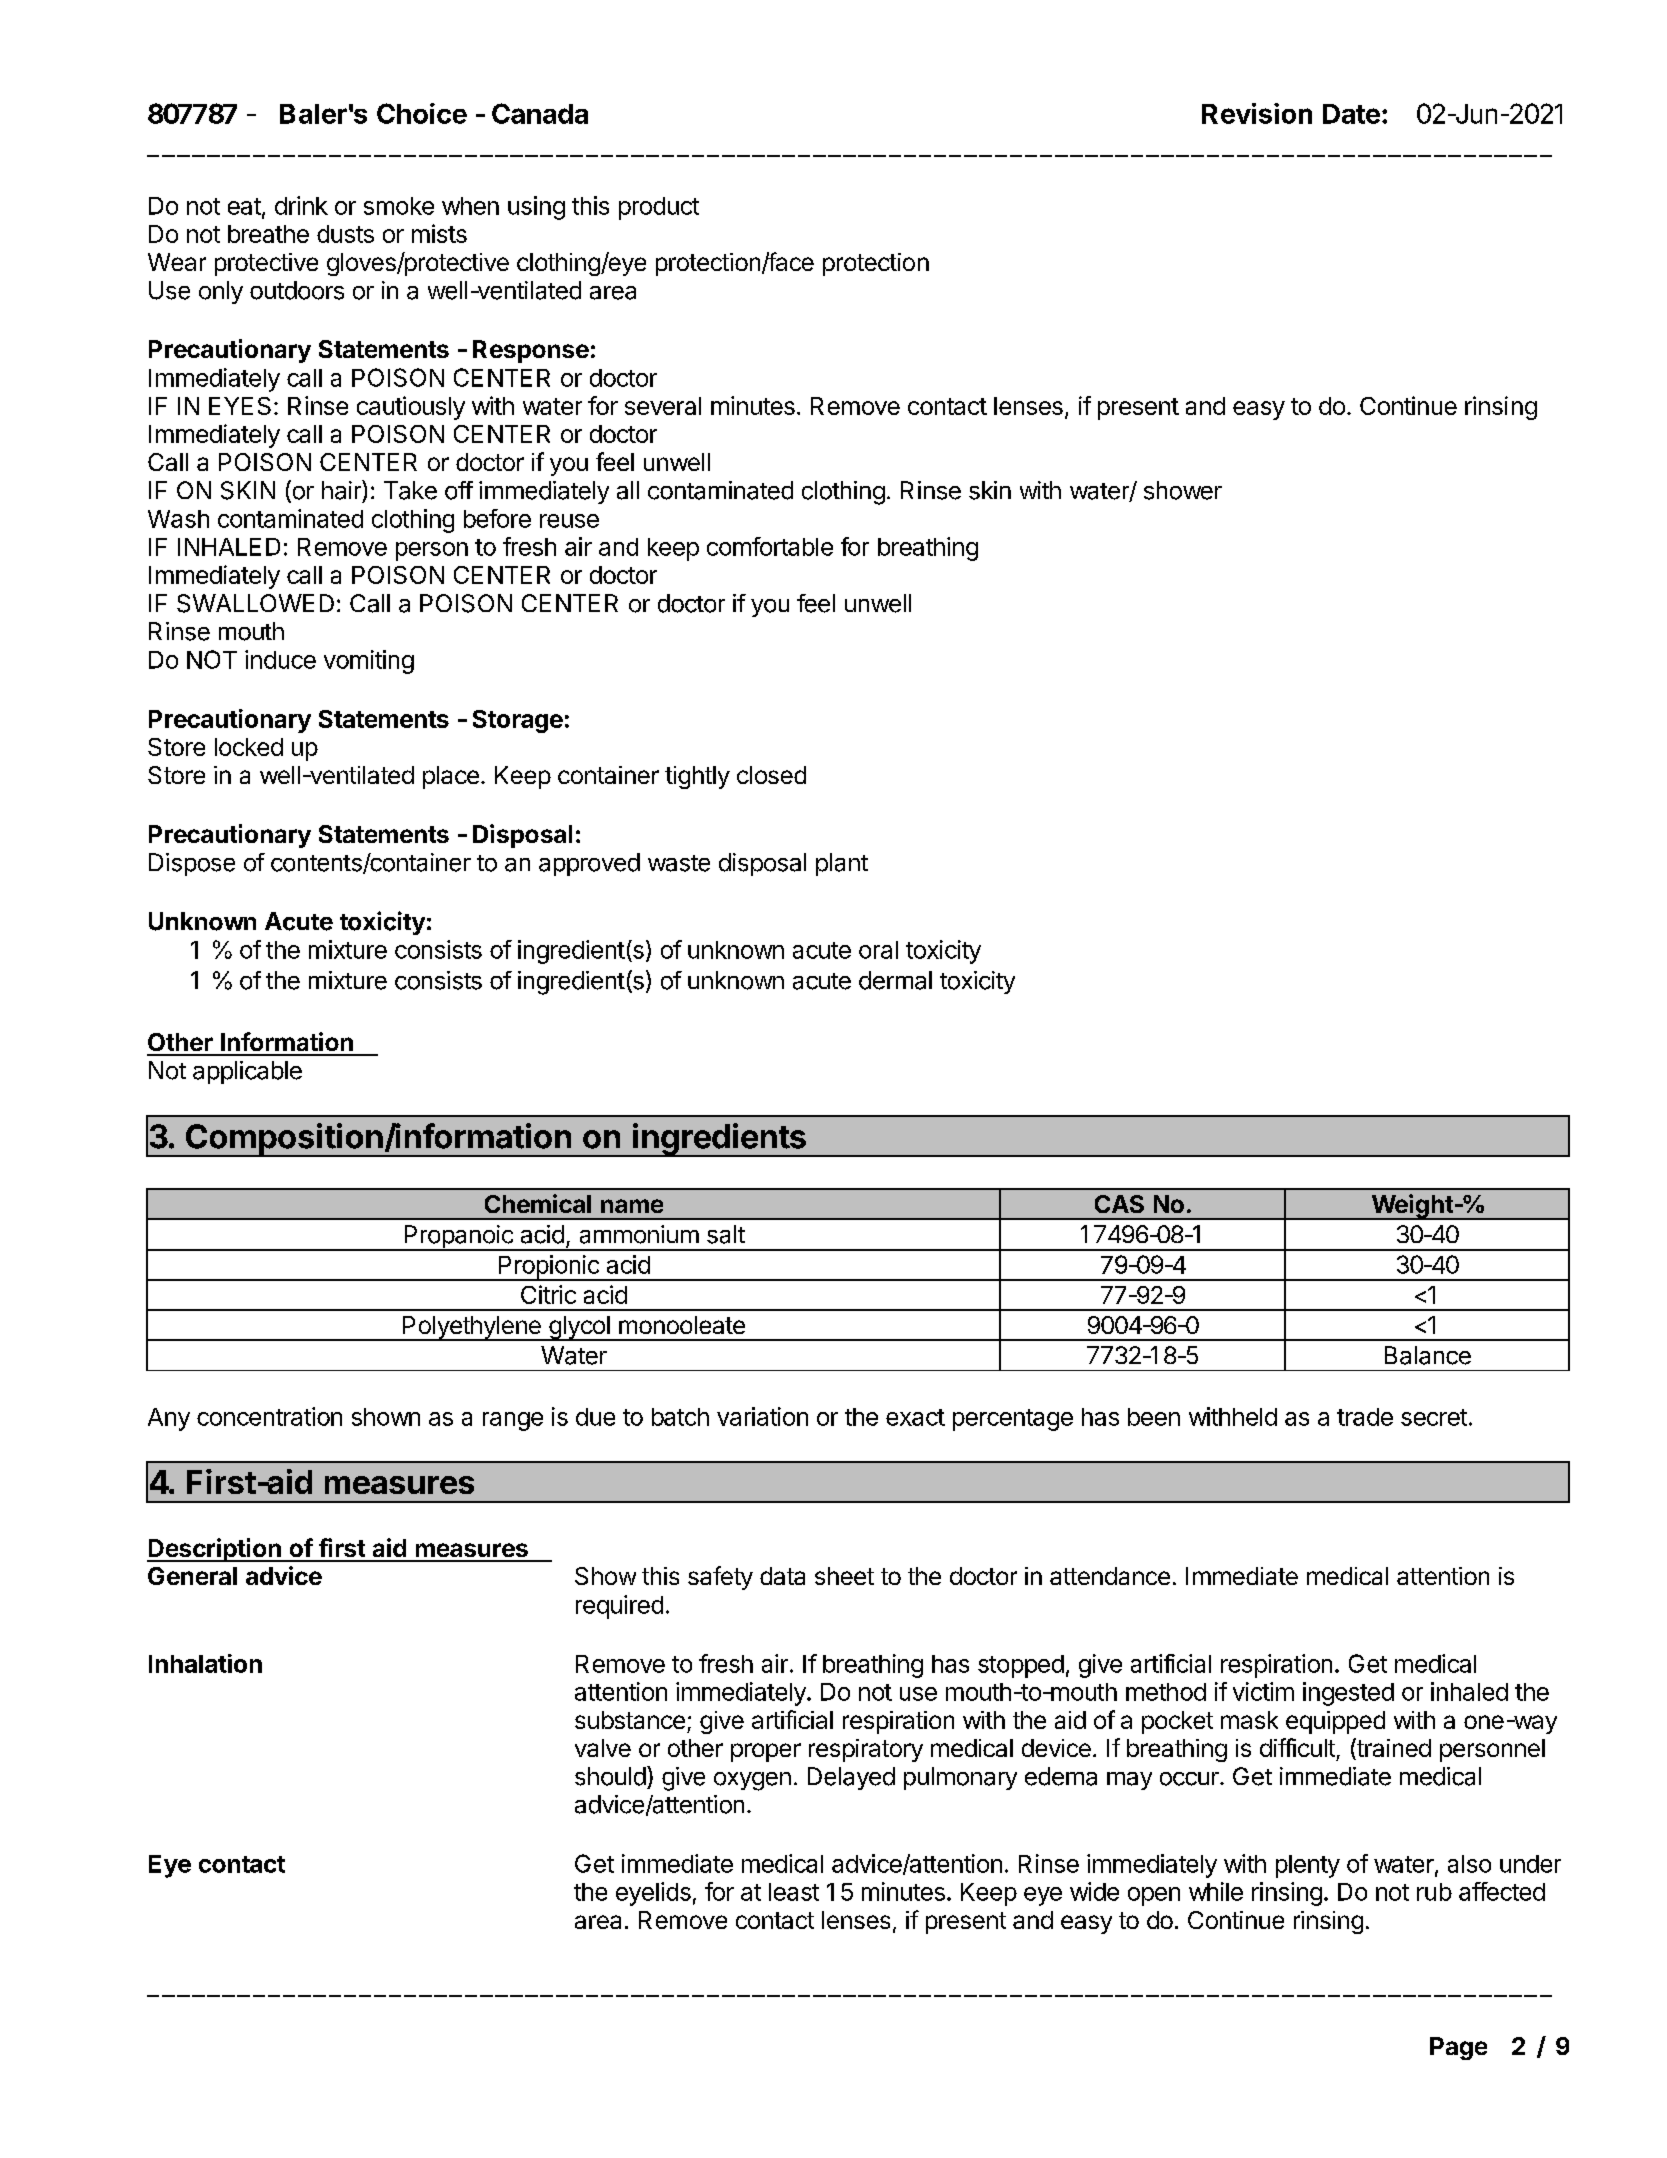 The image size is (1667, 2158). I want to click on product, so click(659, 208).
